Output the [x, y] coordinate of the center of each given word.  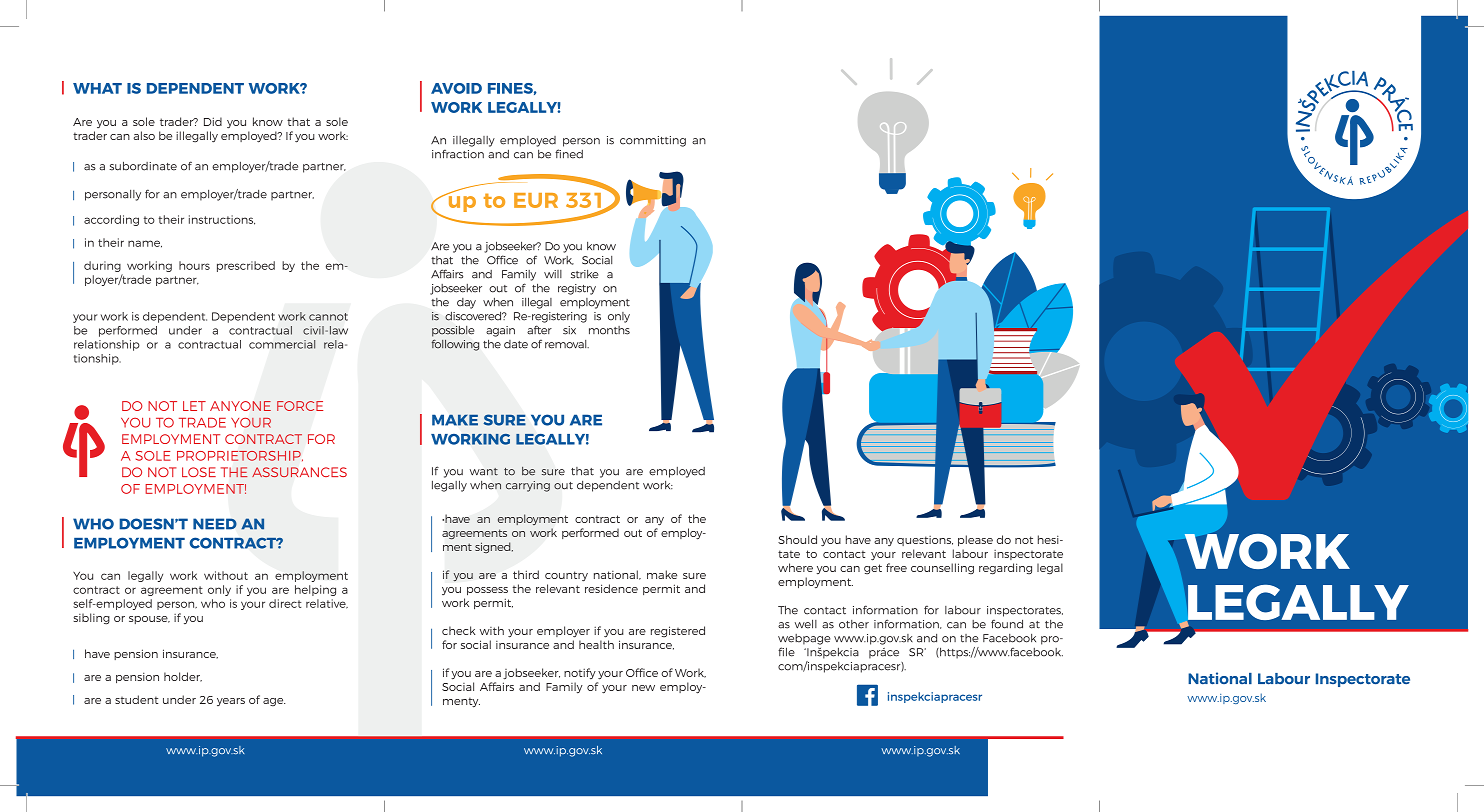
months [609, 330]
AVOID [456, 88]
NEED [215, 524]
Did [213, 121]
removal [567, 344]
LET [194, 406]
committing [653, 141]
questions [925, 541]
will [553, 274]
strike [585, 274]
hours [194, 265]
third [526, 574]
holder [183, 677]
